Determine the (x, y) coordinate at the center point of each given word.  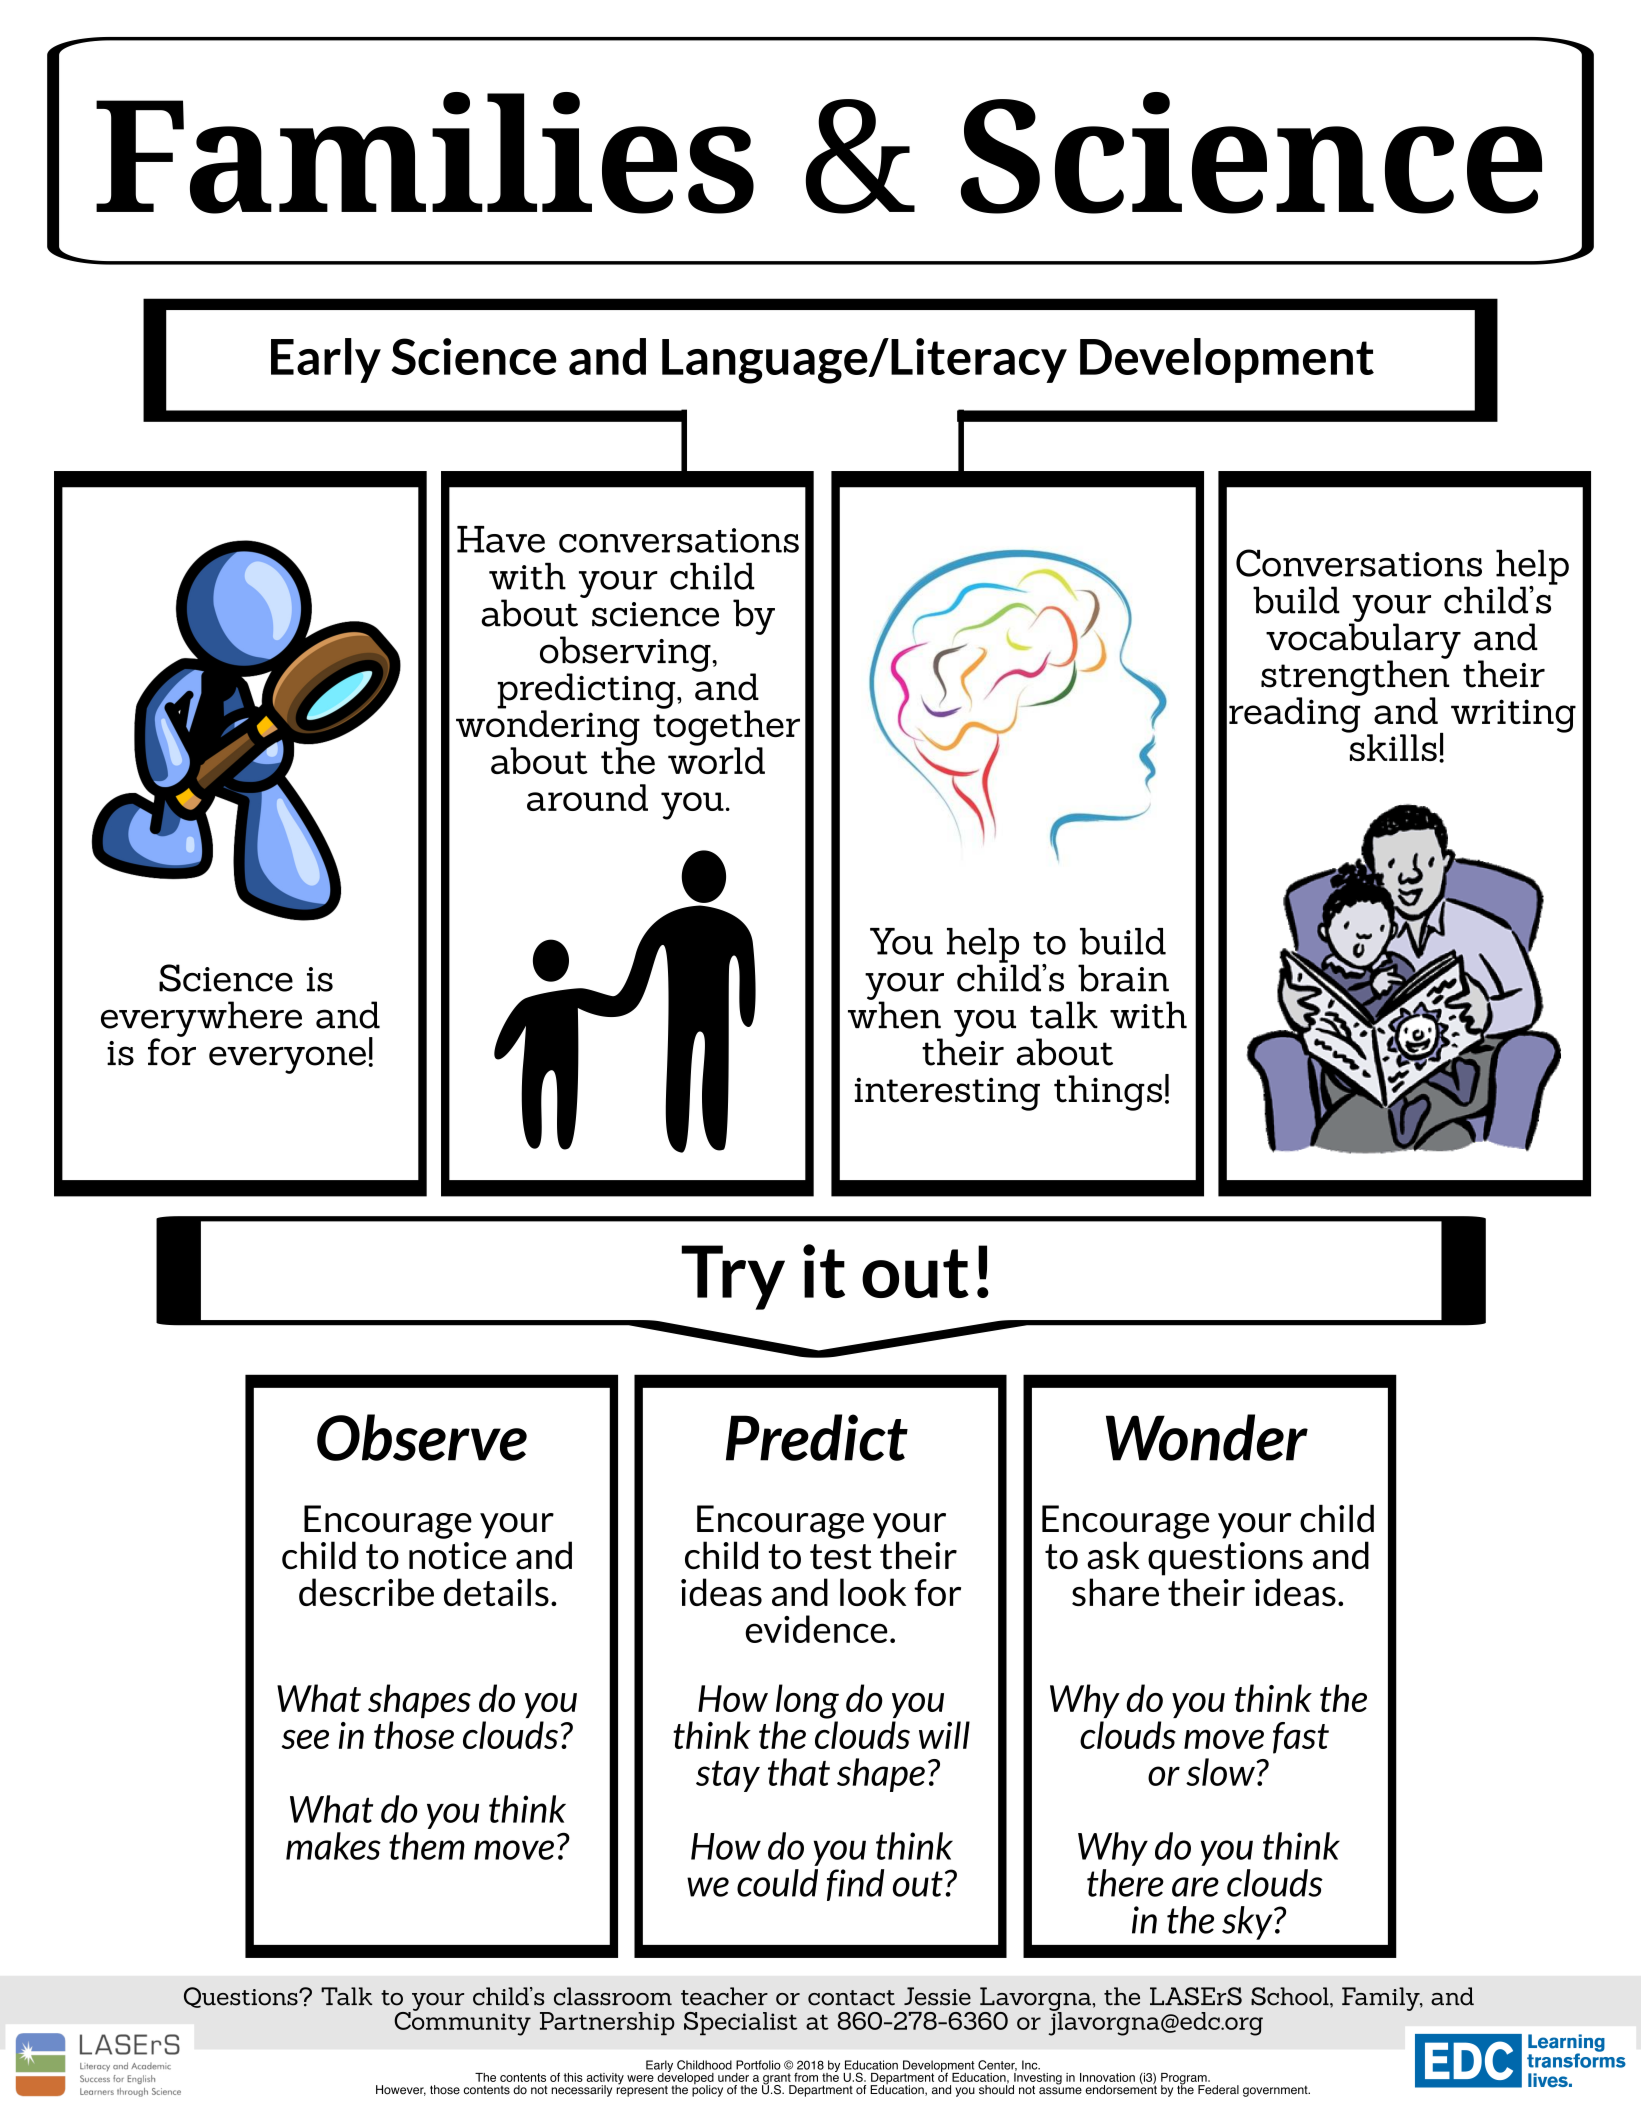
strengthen (1355, 678)
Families (425, 153)
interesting (947, 1094)
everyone (287, 1060)
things (1108, 1093)
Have (501, 539)
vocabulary (1363, 641)
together (726, 728)
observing (626, 655)
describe (366, 1592)
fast (1301, 1738)
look (873, 1592)
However (401, 2090)
